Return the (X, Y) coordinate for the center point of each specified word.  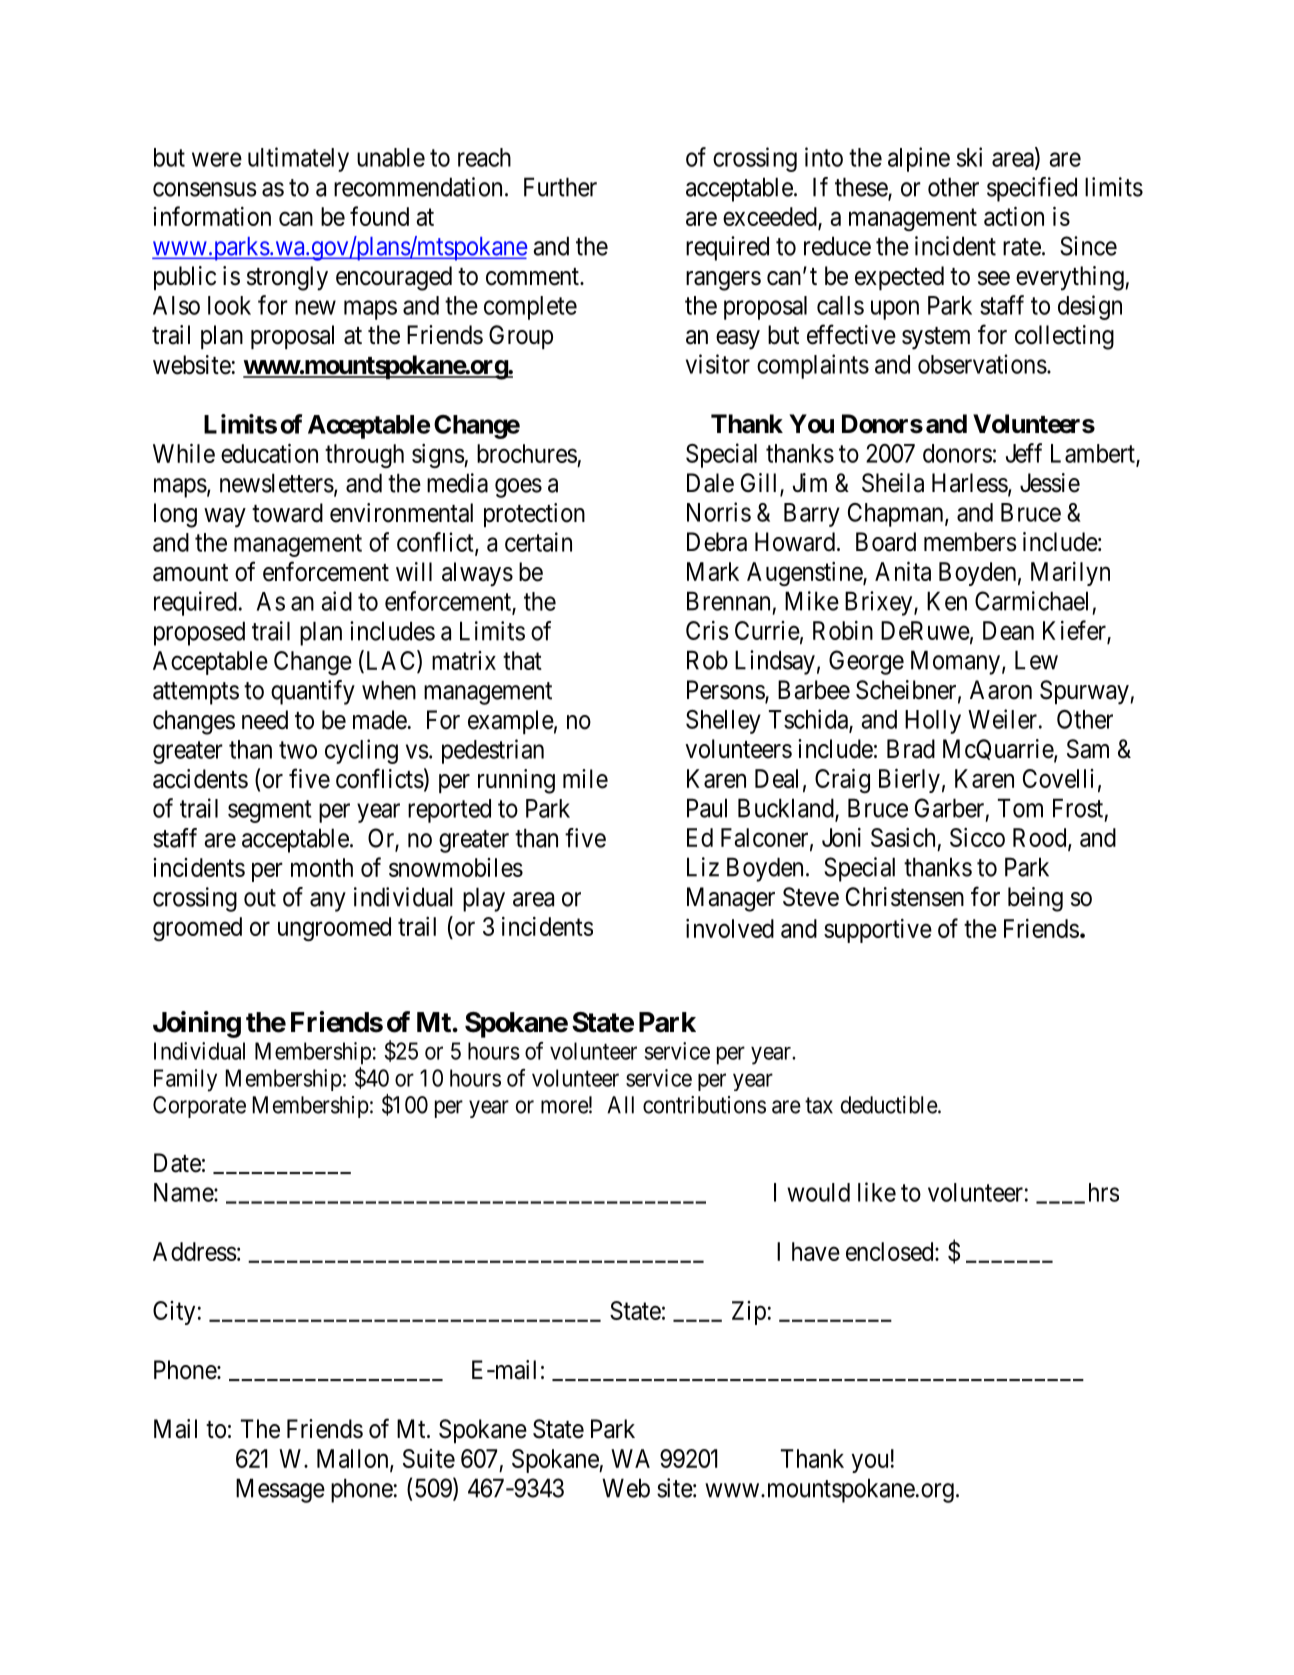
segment (270, 811)
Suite (429, 1458)
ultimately (298, 159)
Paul (707, 808)
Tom (1020, 808)
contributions (704, 1105)
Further (560, 187)
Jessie (1050, 483)
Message (280, 1490)
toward (287, 513)
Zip (749, 1313)
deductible (890, 1105)
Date (177, 1163)
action (1014, 216)
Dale (710, 483)
